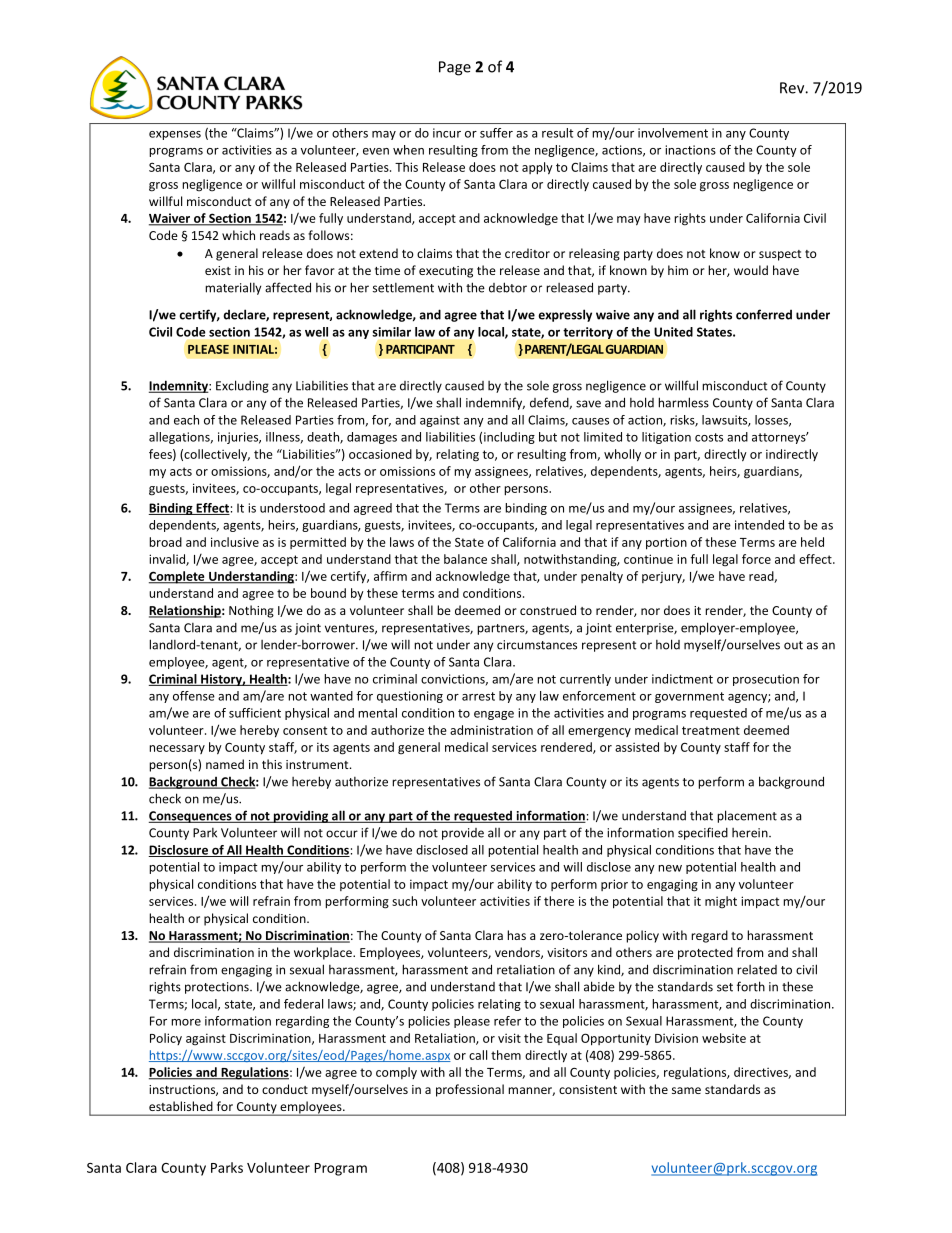 The width and height of the document is (952, 1233). Describe the element at coordinates (673, 133) in the document. I see `involvement` at that location.
